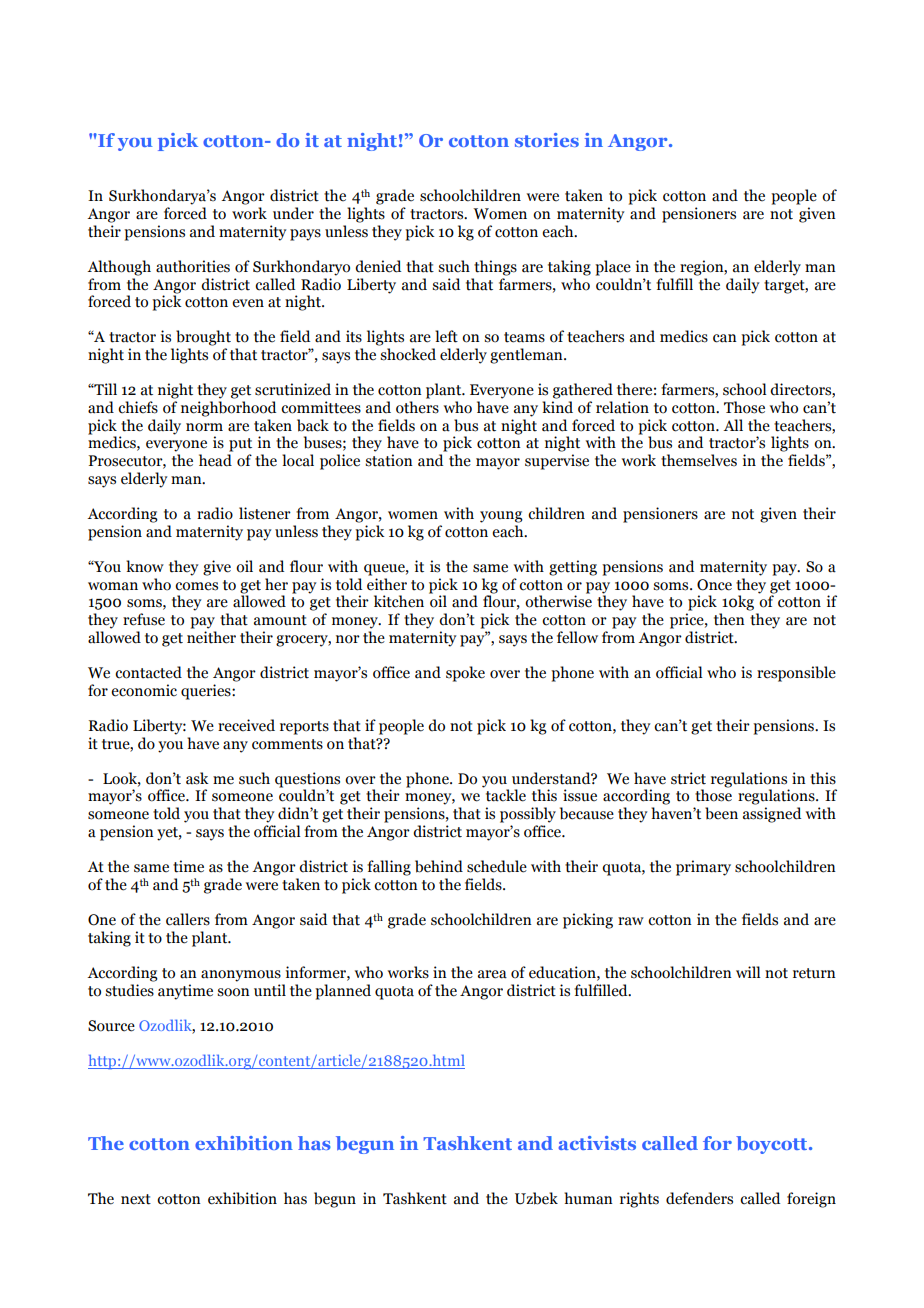 The height and width of the screenshot is (1308, 924). Describe the element at coordinates (207, 692) in the screenshot. I see `queries` at that location.
